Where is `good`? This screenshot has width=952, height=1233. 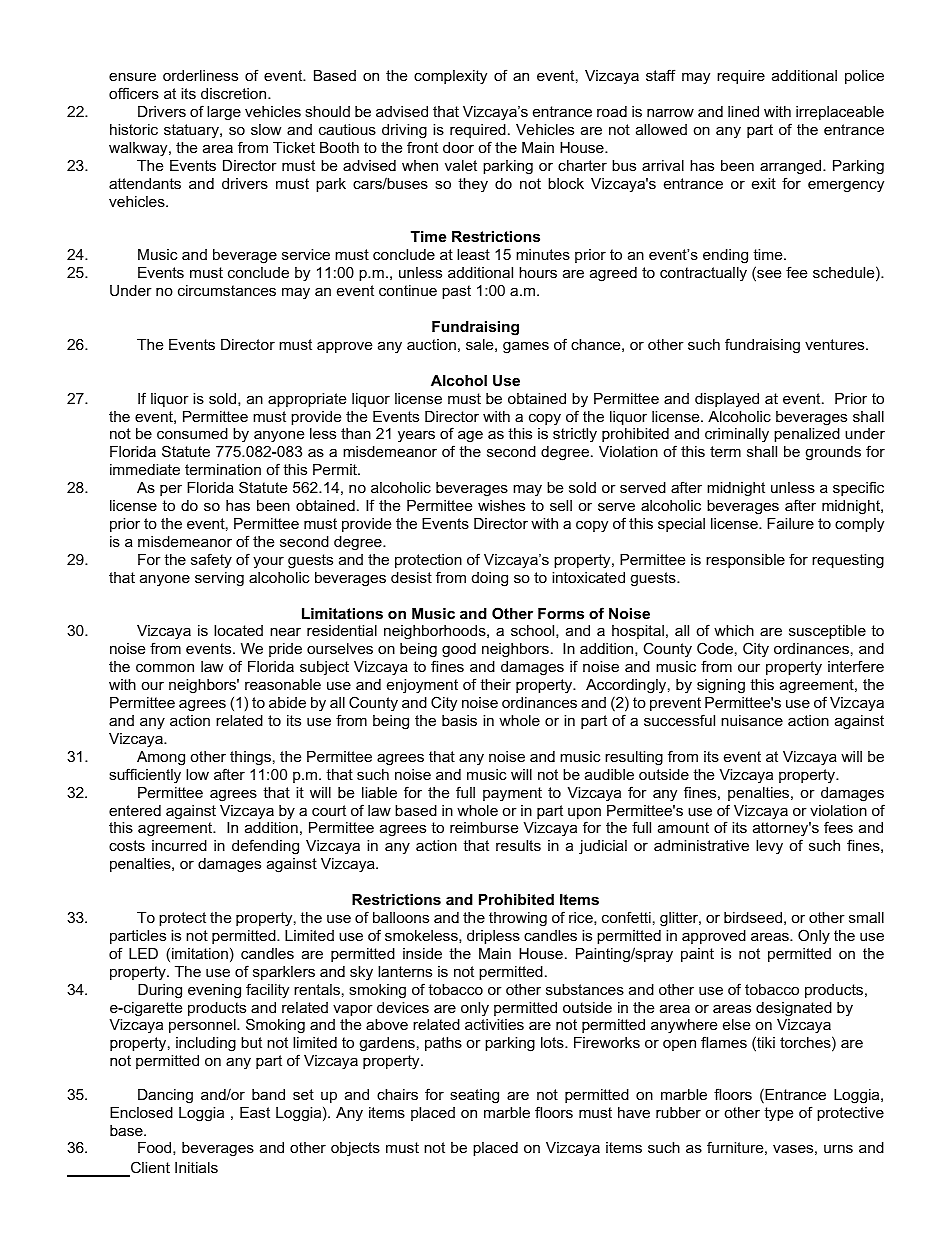
good is located at coordinates (459, 650).
